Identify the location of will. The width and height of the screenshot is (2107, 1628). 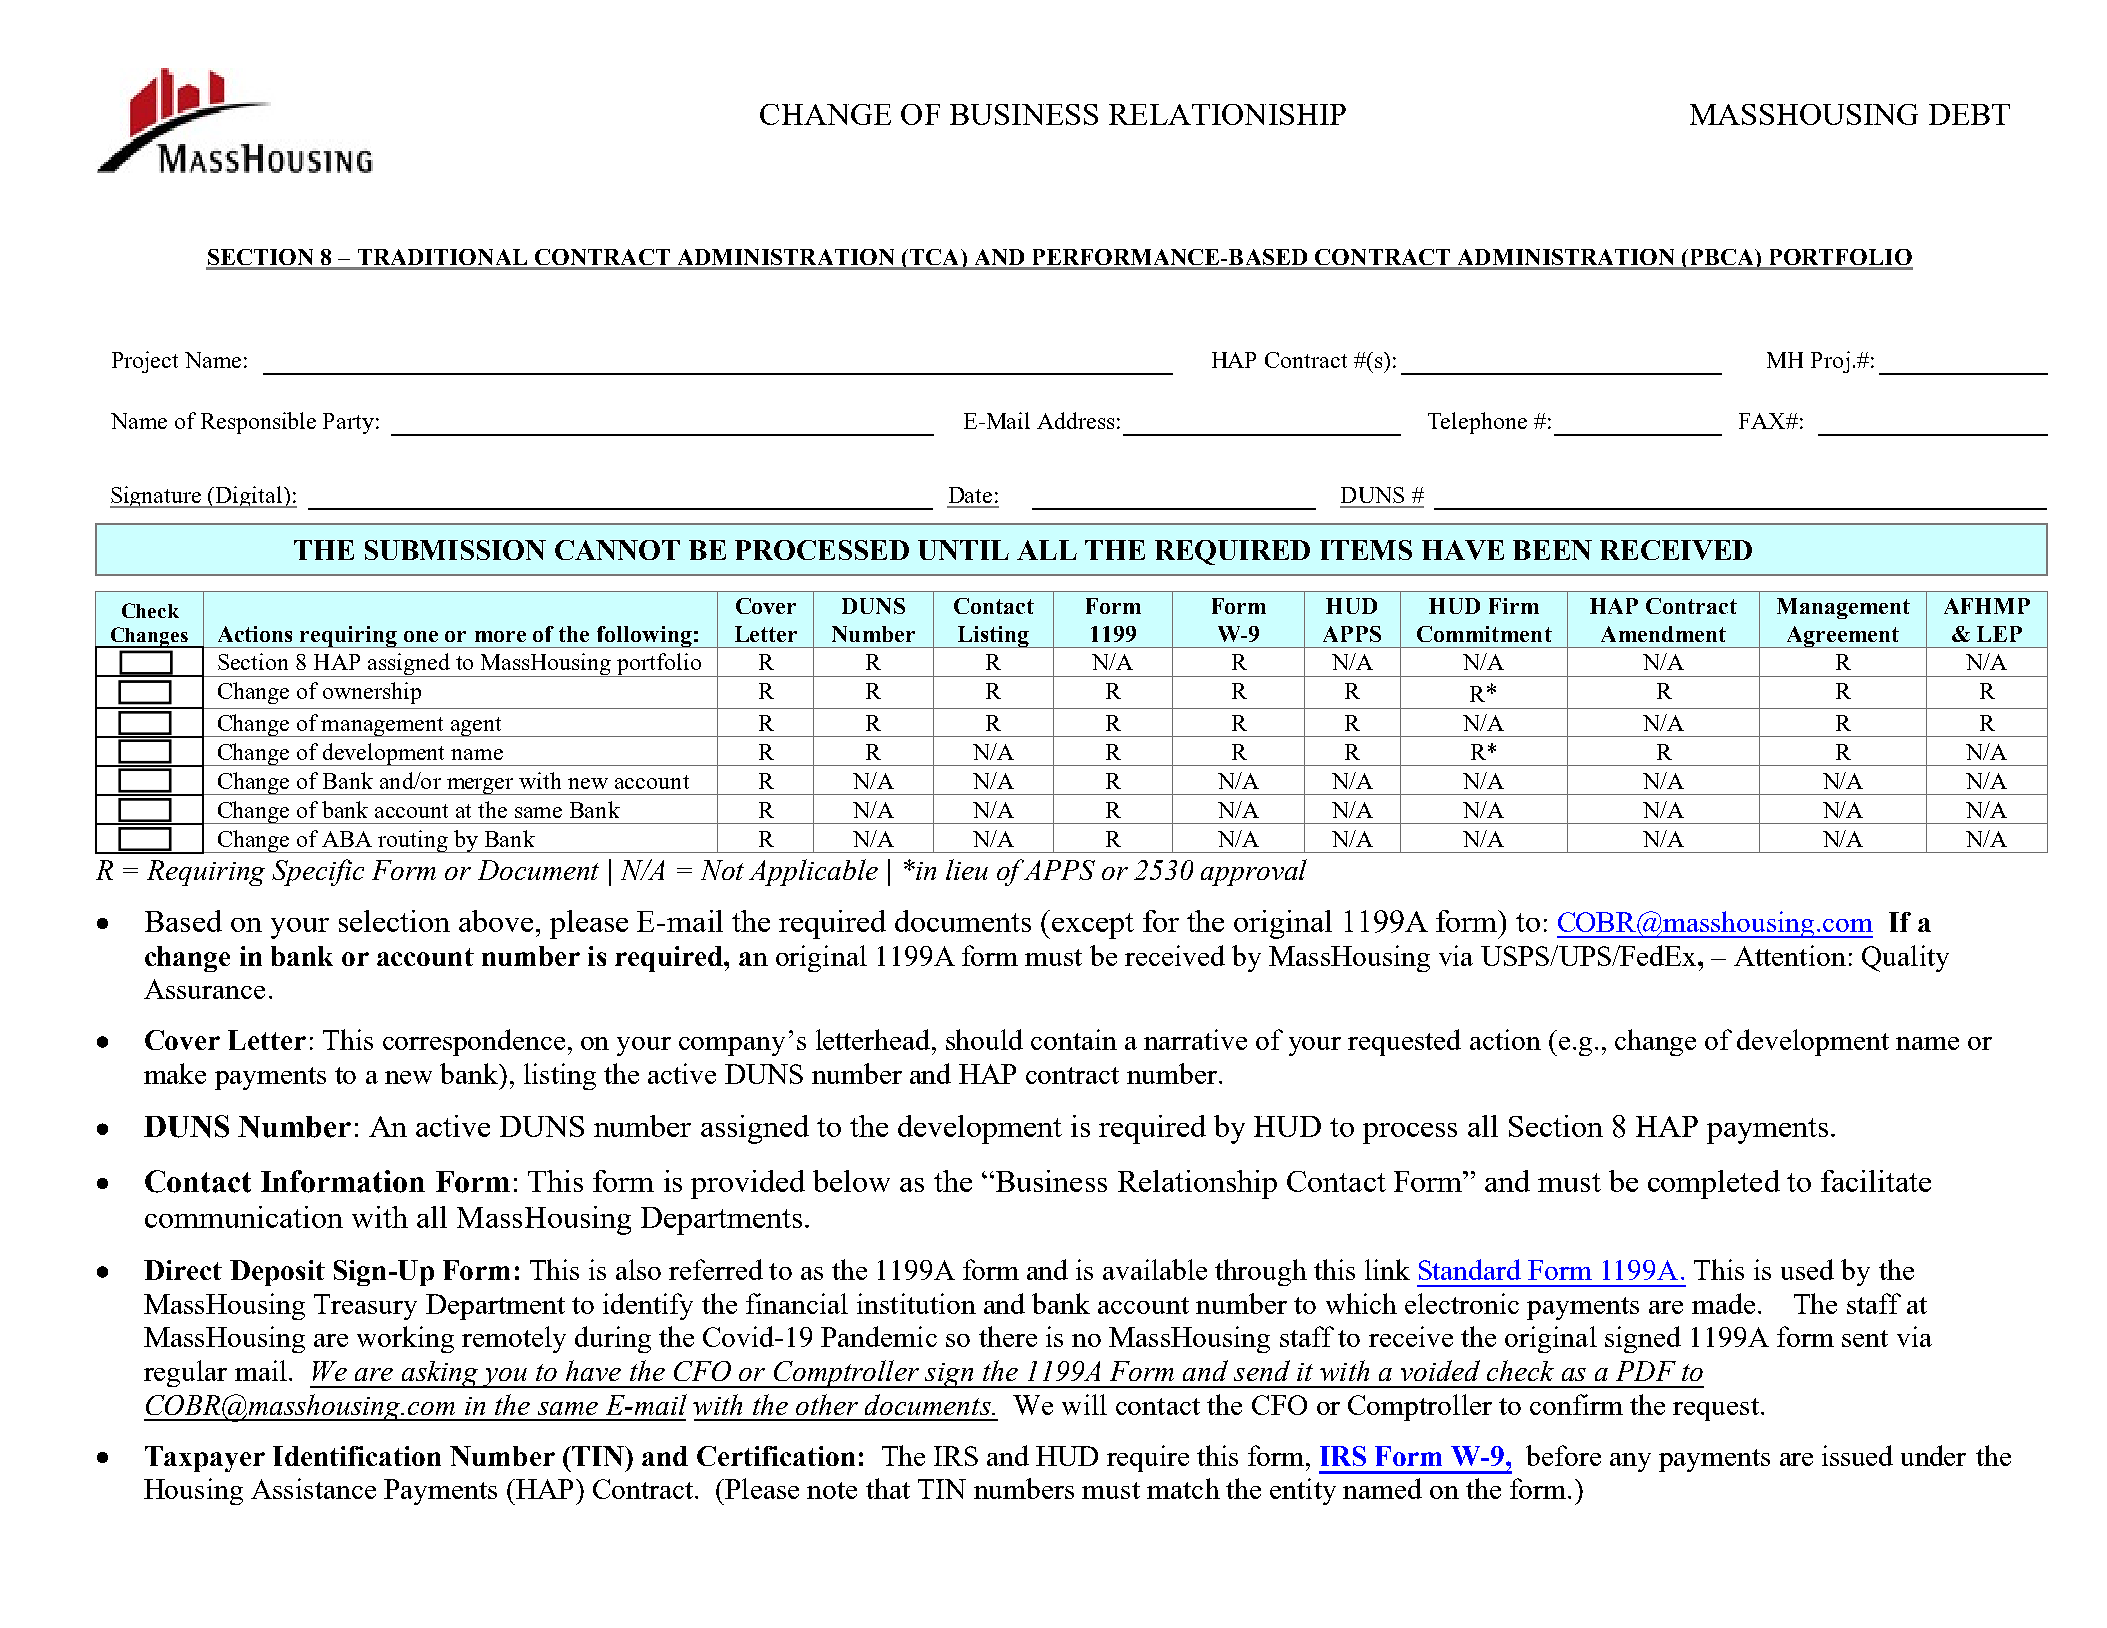
(1084, 1404).
